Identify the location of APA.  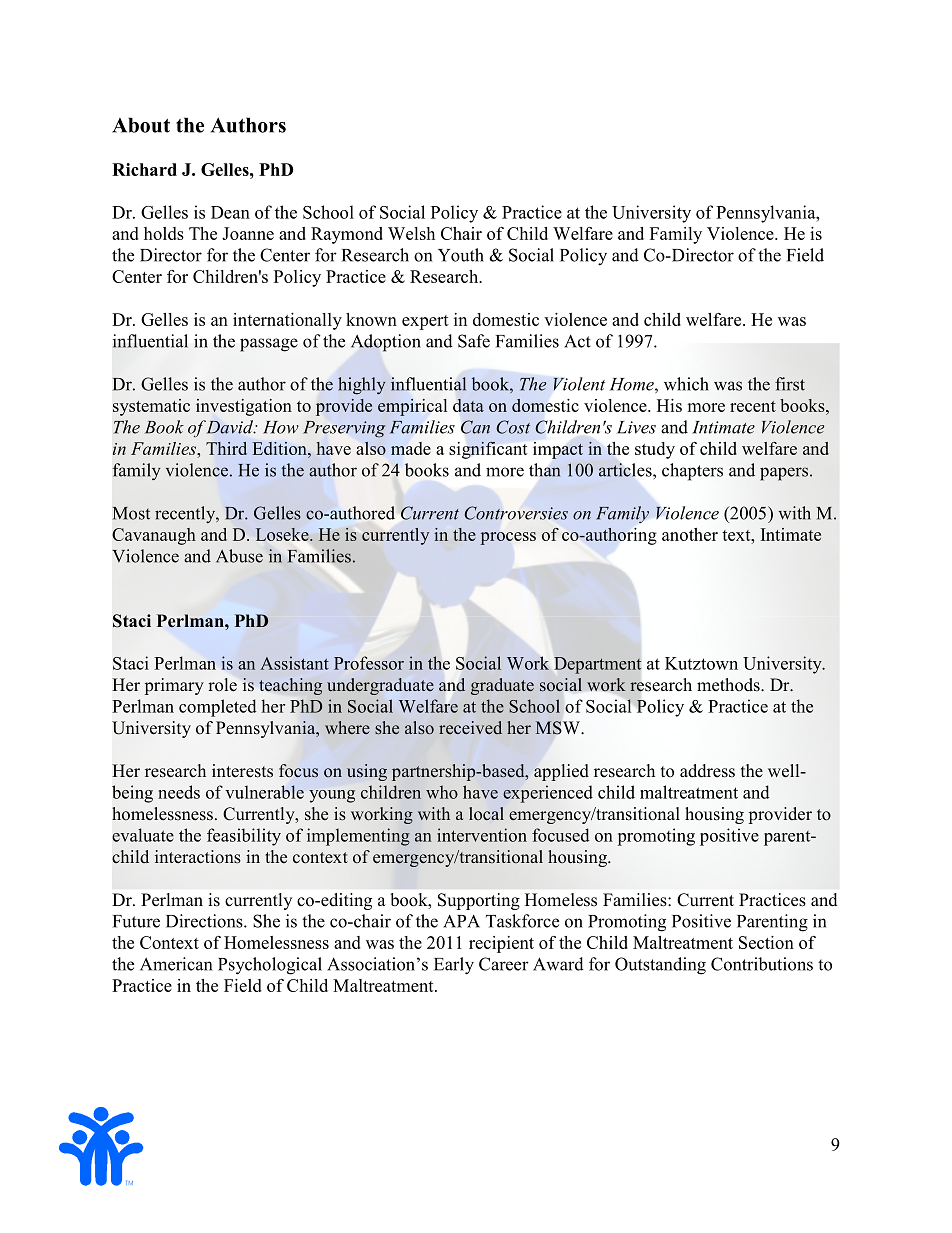
(461, 921).
